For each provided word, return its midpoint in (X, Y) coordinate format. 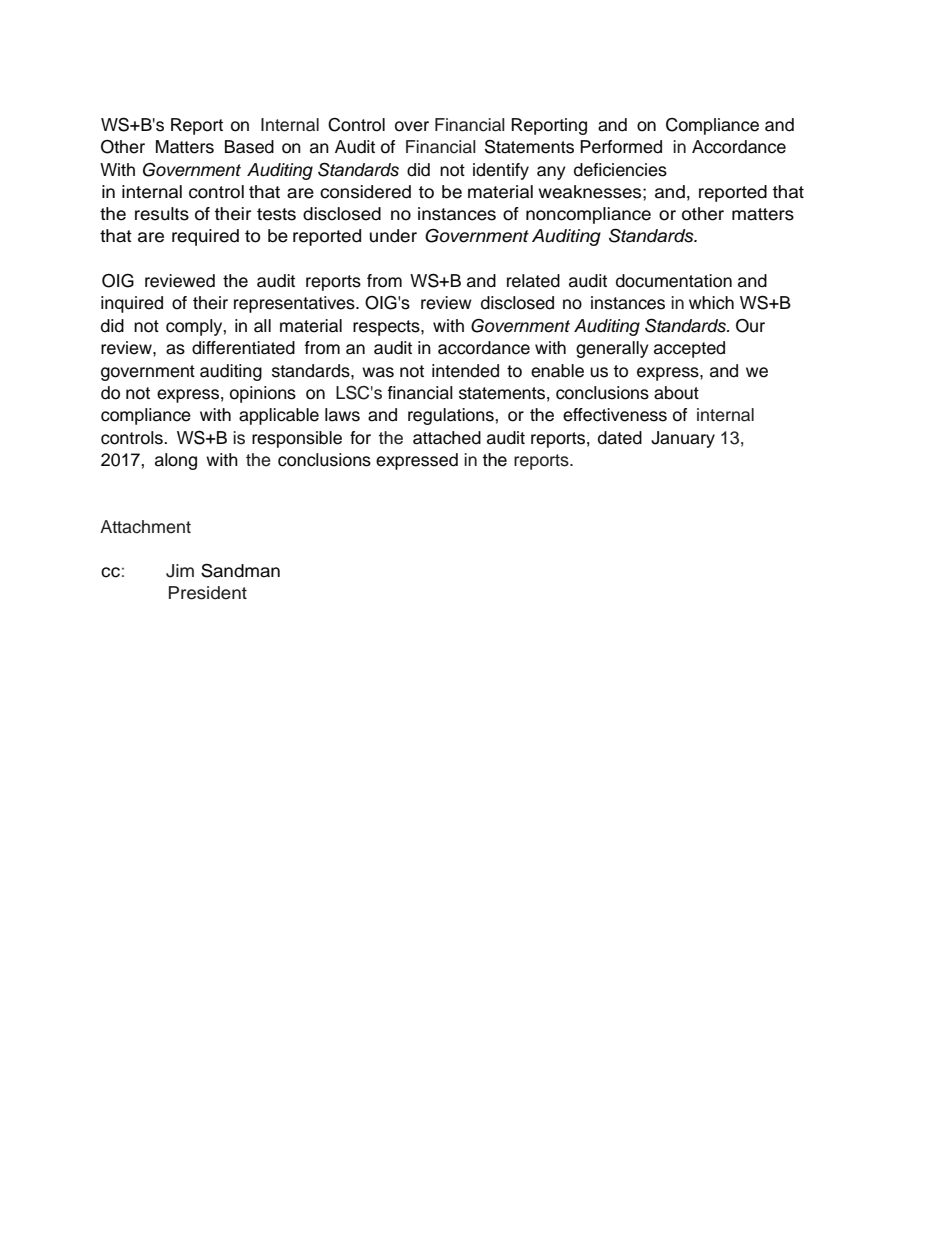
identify (501, 171)
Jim (180, 571)
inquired (132, 304)
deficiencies (620, 170)
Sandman (240, 570)
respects (387, 328)
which (711, 303)
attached (447, 438)
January (683, 439)
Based (249, 147)
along (176, 461)
